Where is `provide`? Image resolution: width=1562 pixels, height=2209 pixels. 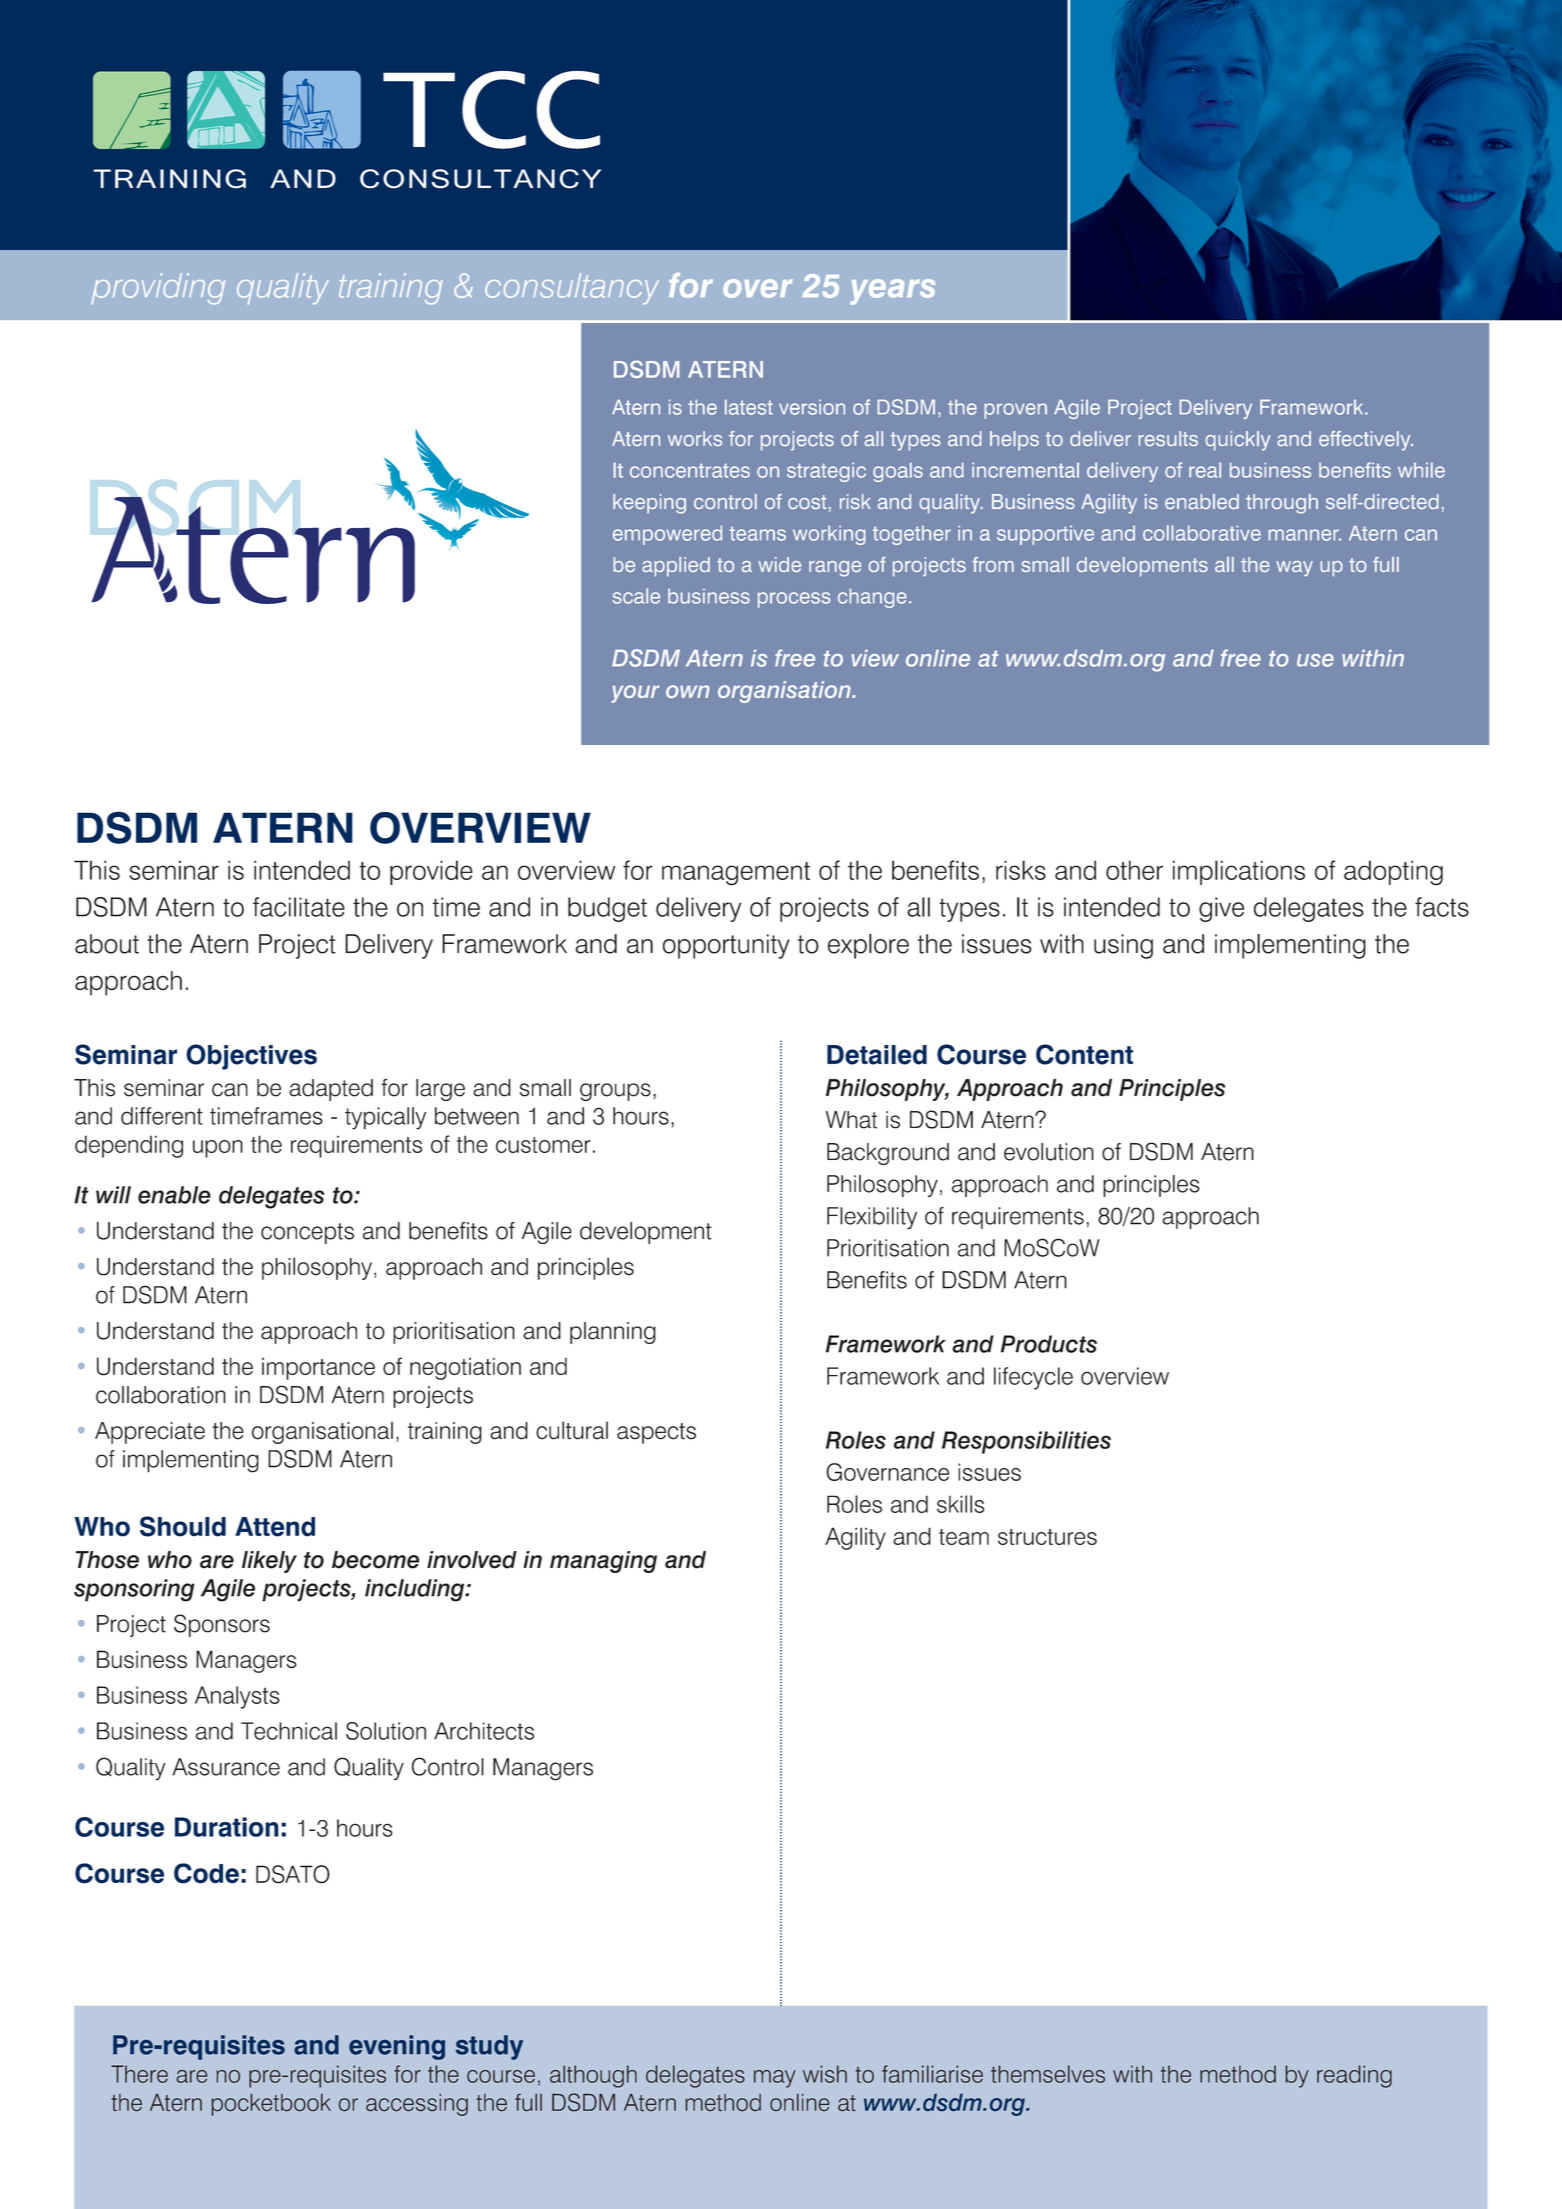 provide is located at coordinates (431, 872).
